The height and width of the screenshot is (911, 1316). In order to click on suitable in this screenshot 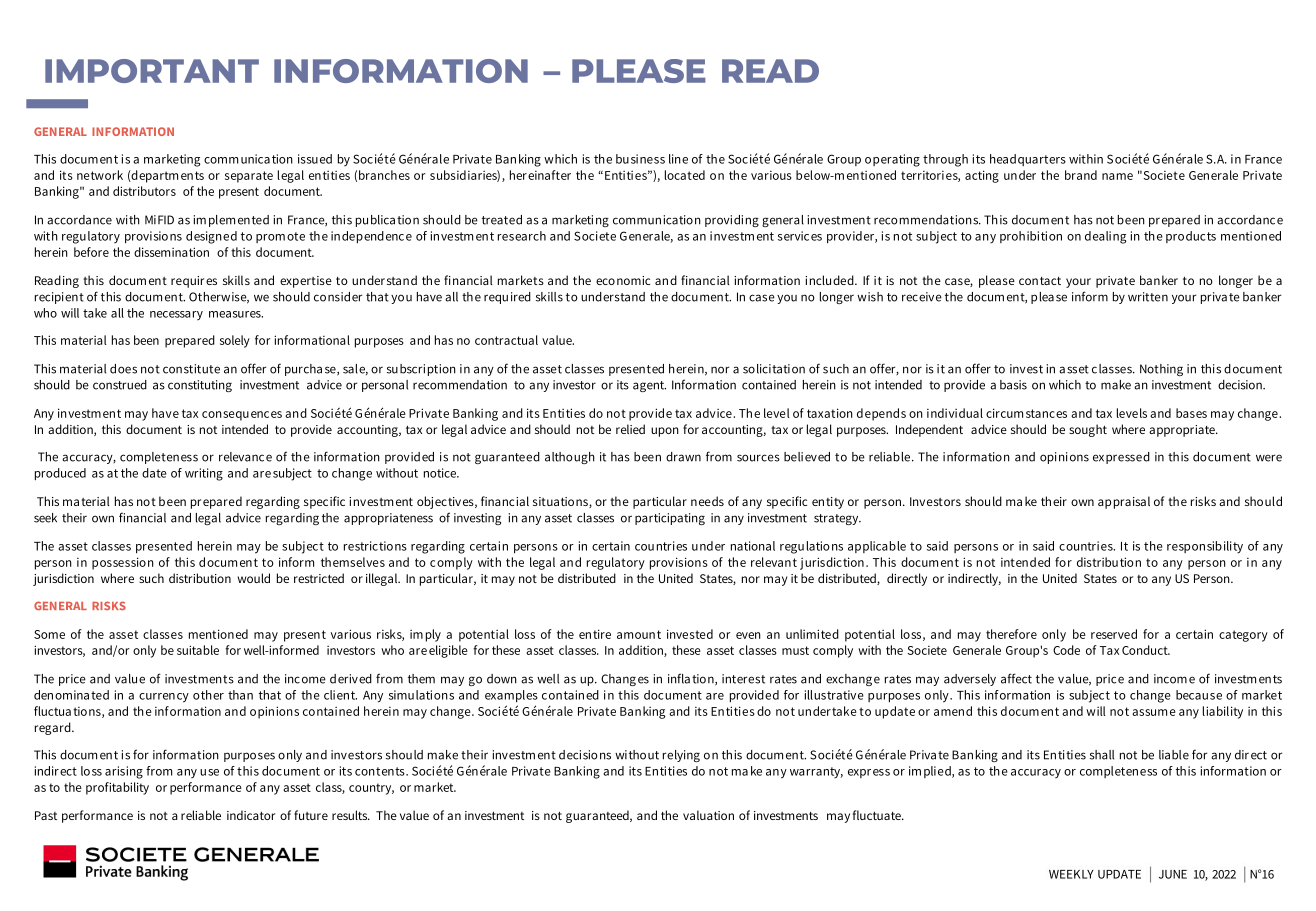, I will do `click(198, 650)`.
